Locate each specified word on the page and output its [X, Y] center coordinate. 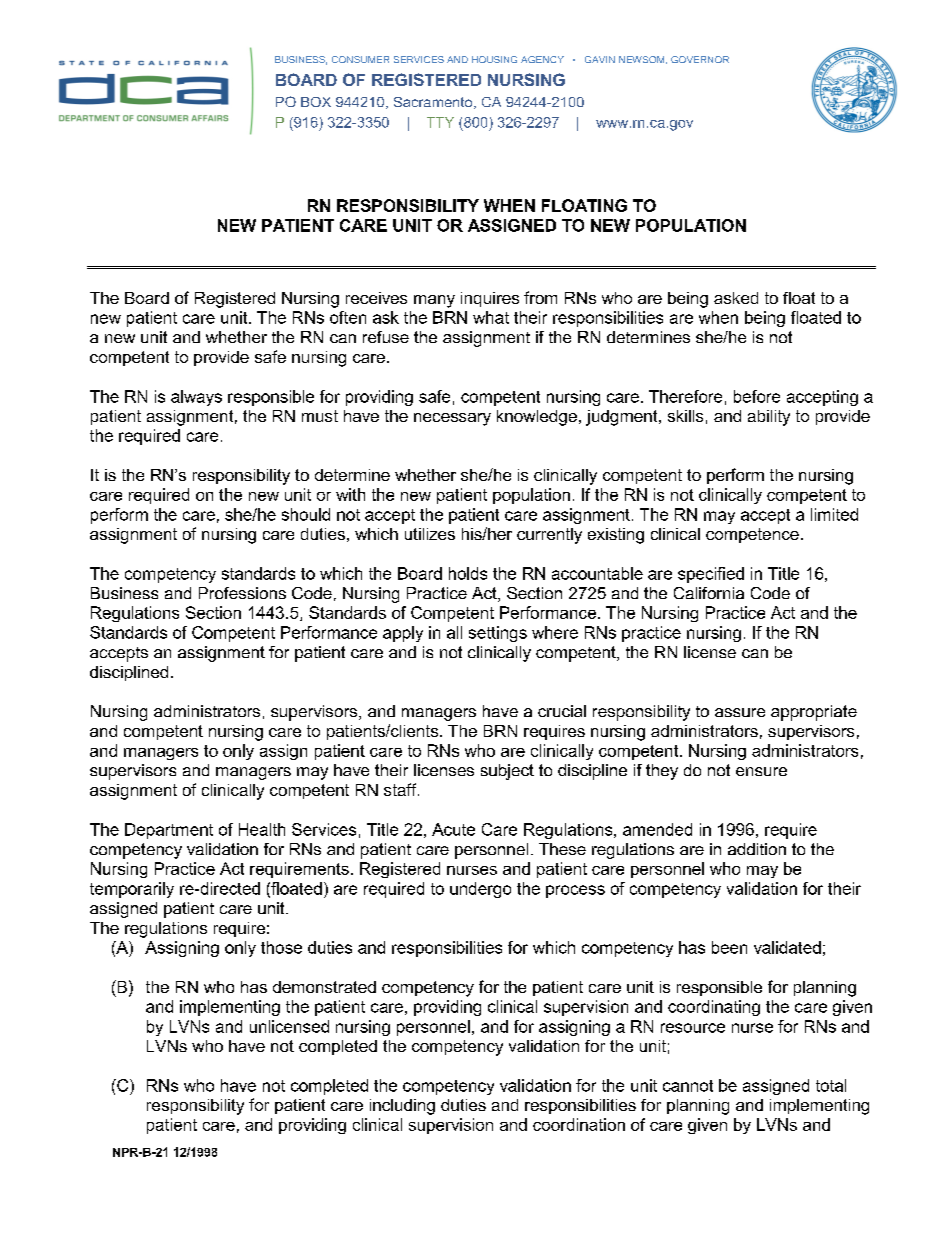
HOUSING [494, 59]
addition [757, 849]
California [709, 593]
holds [468, 573]
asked [736, 298]
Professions [242, 593]
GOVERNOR [700, 59]
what [491, 317]
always [196, 398]
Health [262, 829]
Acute [453, 829]
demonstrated [324, 987]
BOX [316, 102]
